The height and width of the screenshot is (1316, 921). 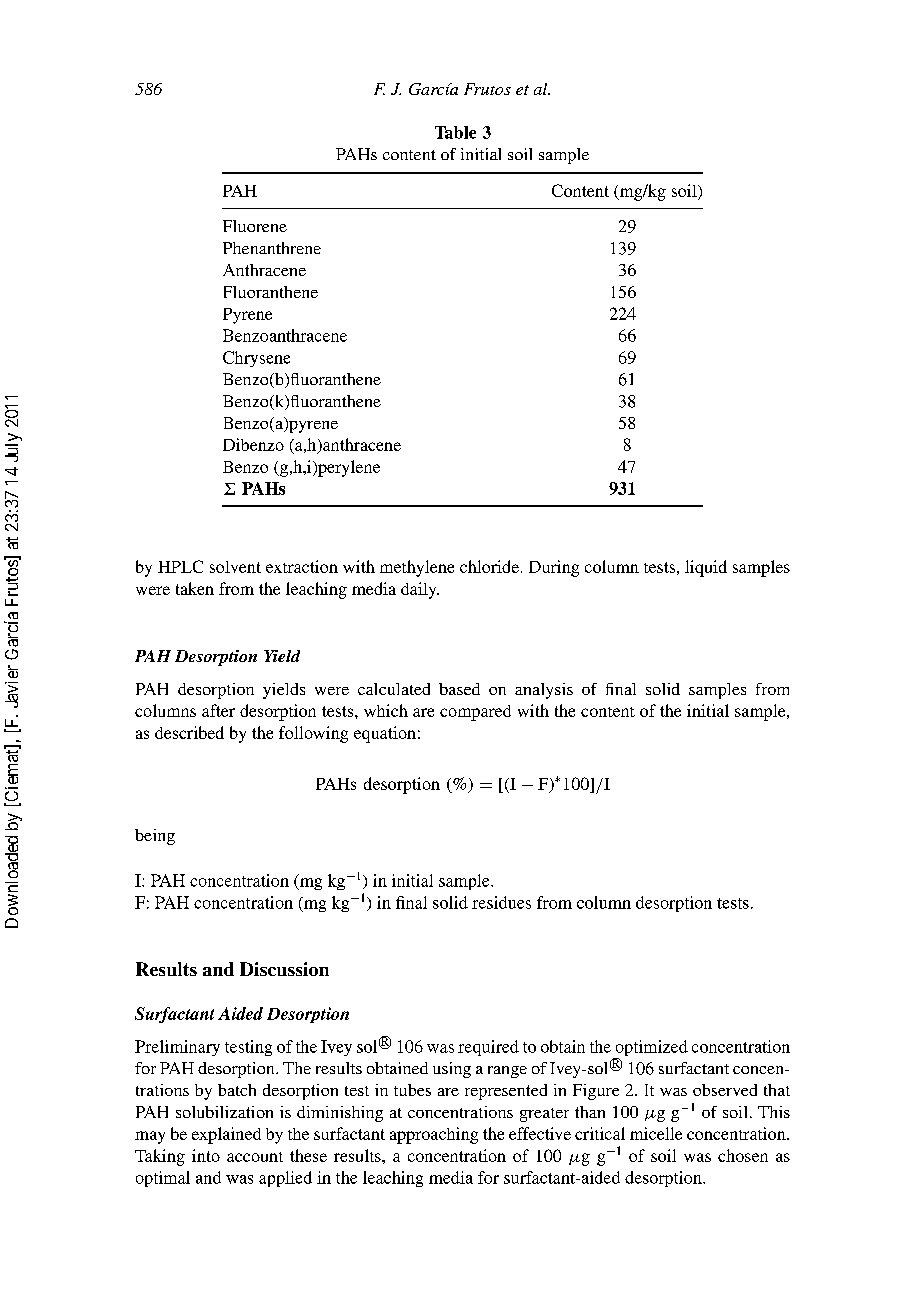 I want to click on chloride, so click(x=489, y=566).
